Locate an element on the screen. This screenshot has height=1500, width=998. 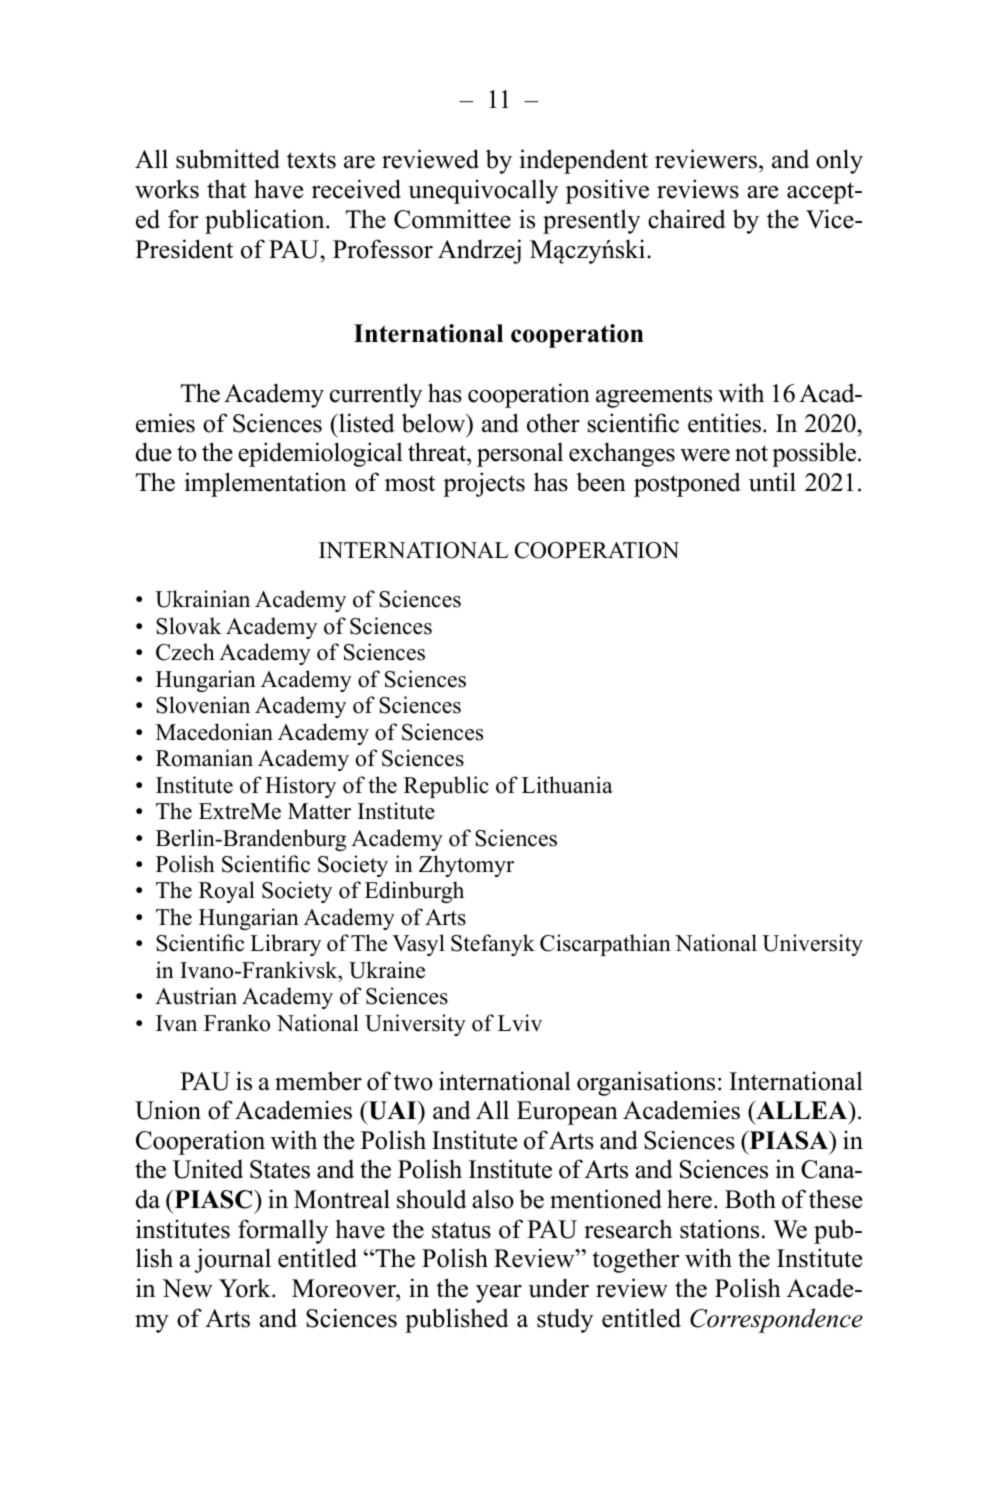
projects is located at coordinates (484, 484).
